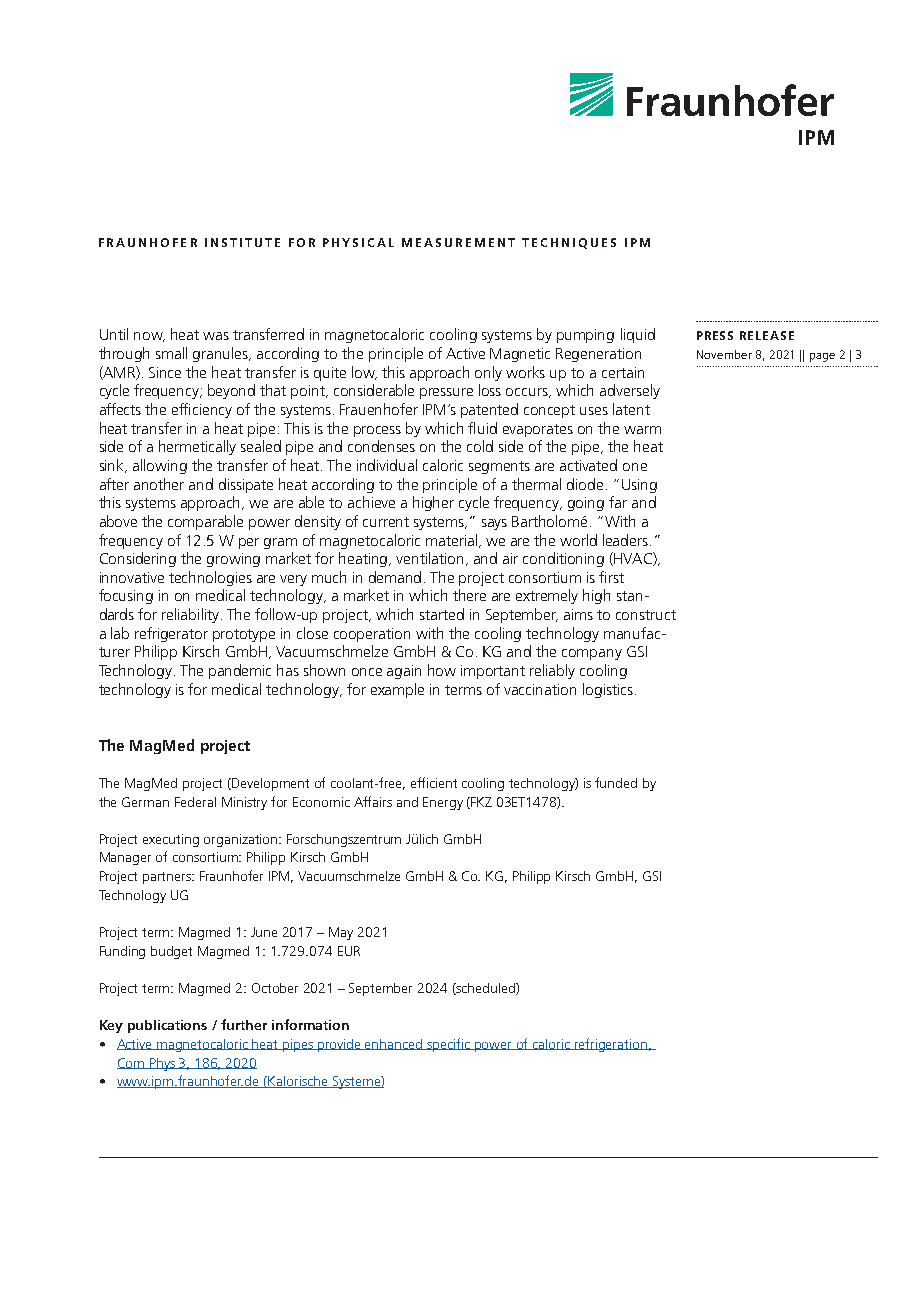 The height and width of the image is (1308, 924). Describe the element at coordinates (767, 335) in the image. I see `RELEASE` at that location.
